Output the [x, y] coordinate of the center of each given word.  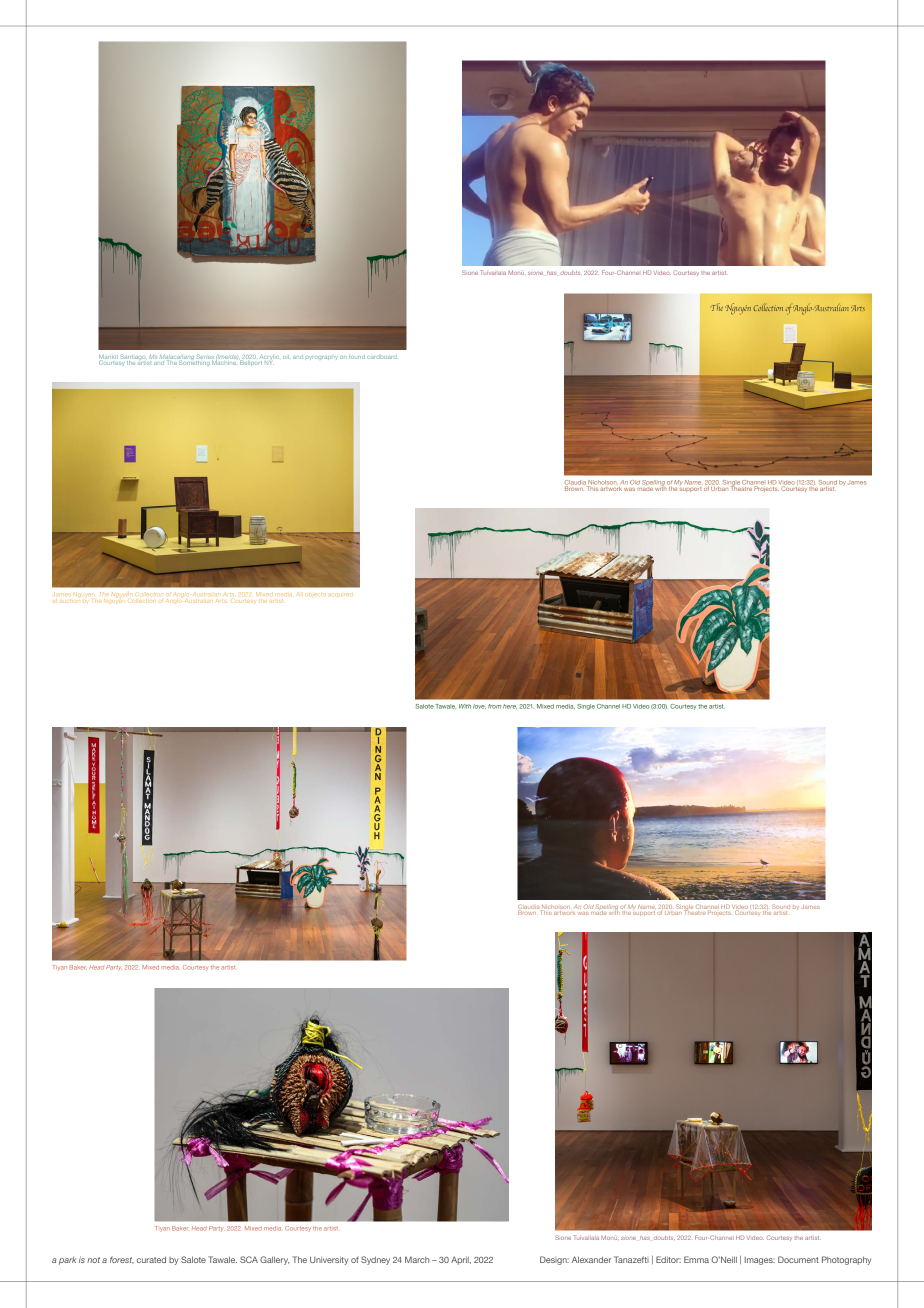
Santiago [133, 358]
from [494, 706]
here [510, 706]
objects [315, 594]
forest [122, 1259]
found [357, 357]
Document [798, 1259]
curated [151, 1259]
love [479, 706]
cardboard [382, 357]
